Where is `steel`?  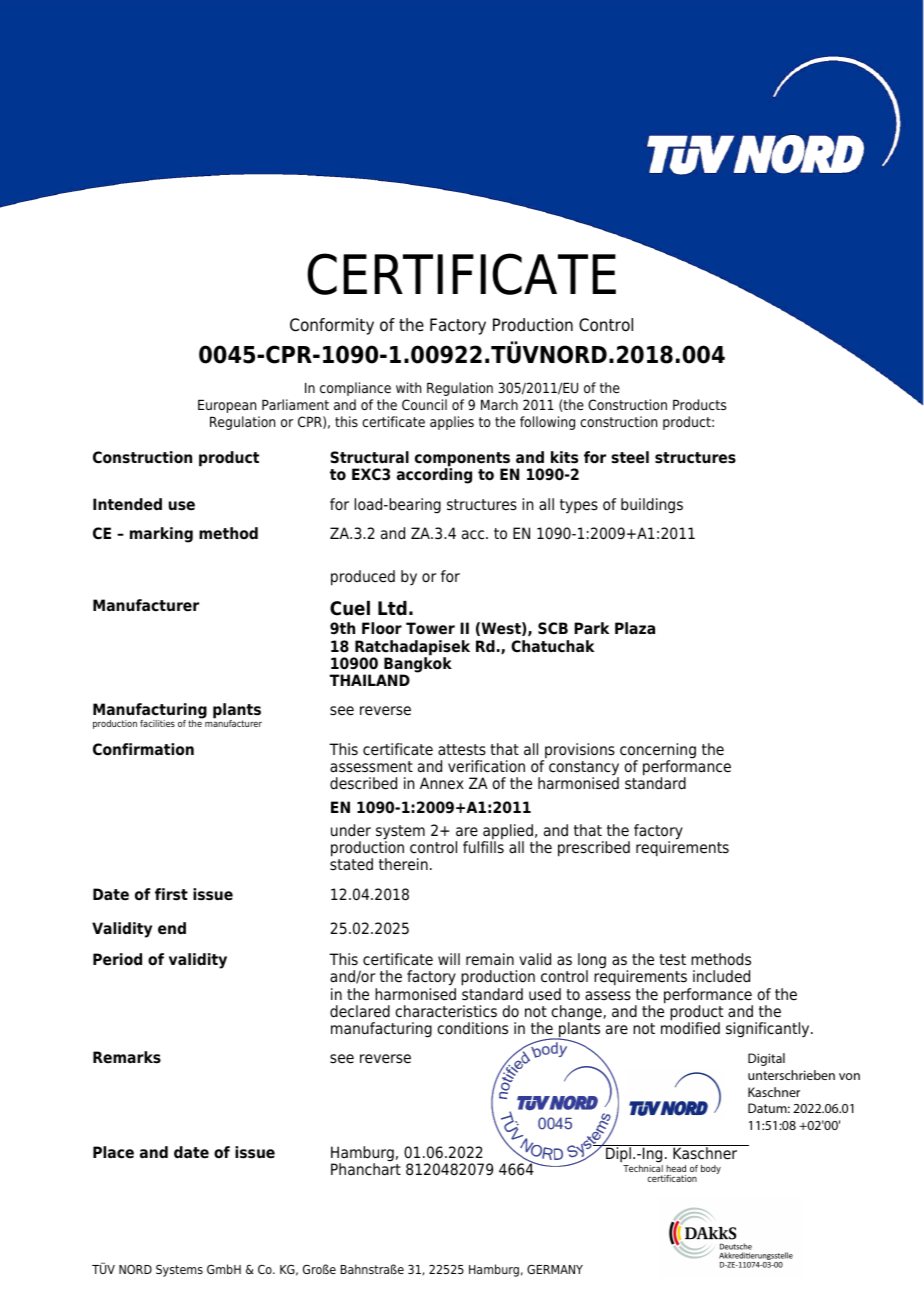
steel is located at coordinates (630, 457).
